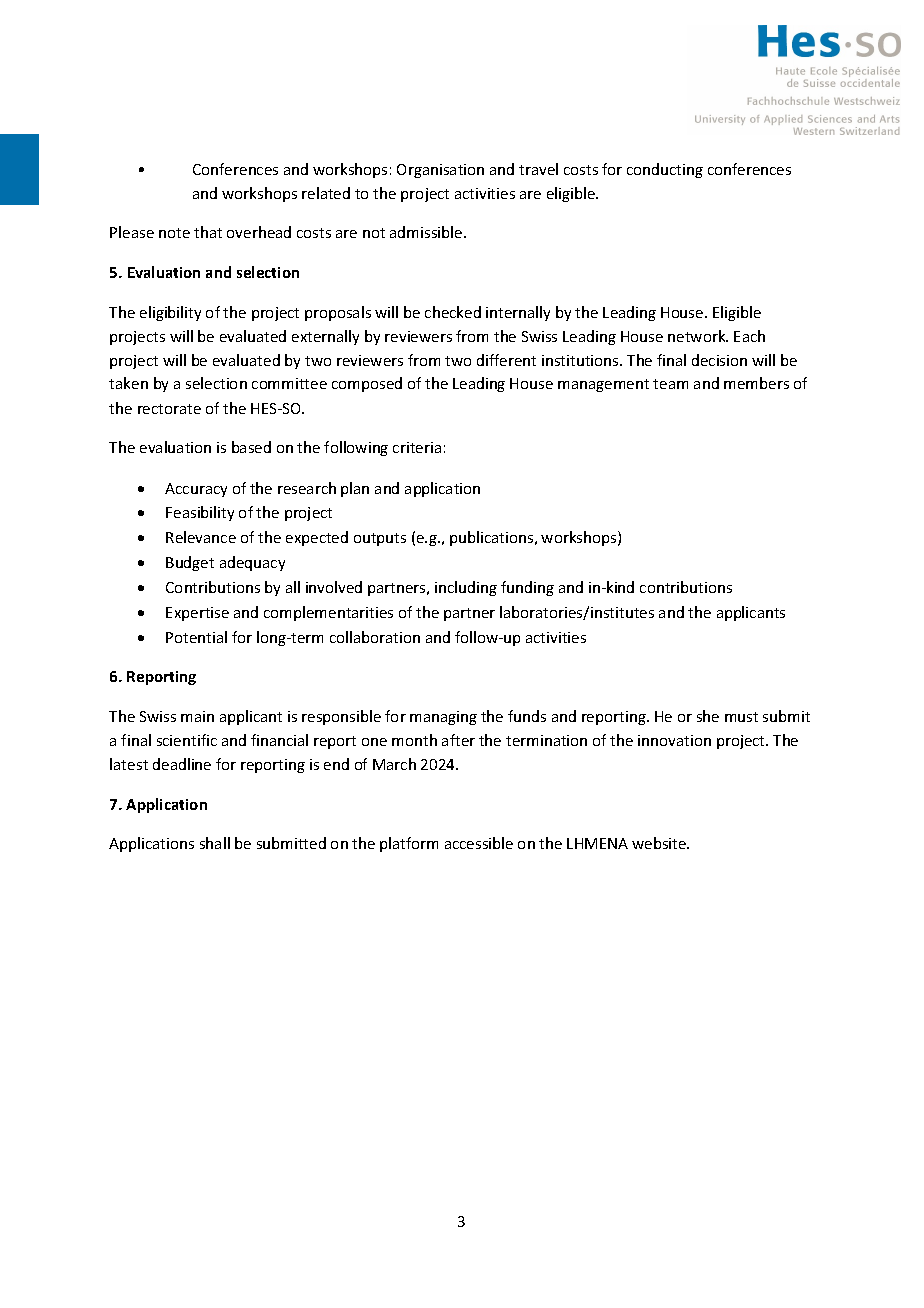  Describe the element at coordinates (200, 513) in the screenshot. I see `Feasibility` at that location.
